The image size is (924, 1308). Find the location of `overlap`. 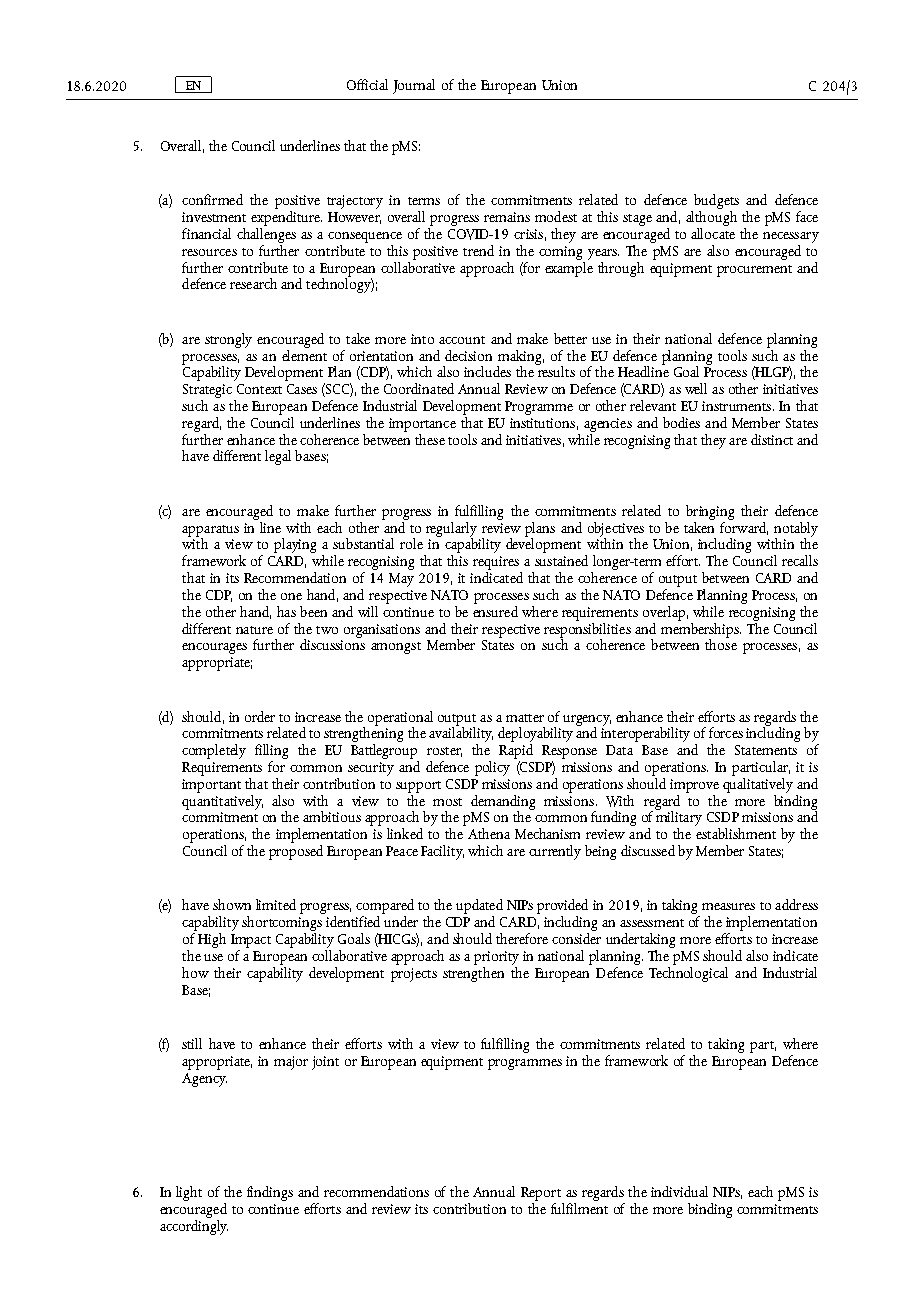

overlap is located at coordinates (664, 613).
